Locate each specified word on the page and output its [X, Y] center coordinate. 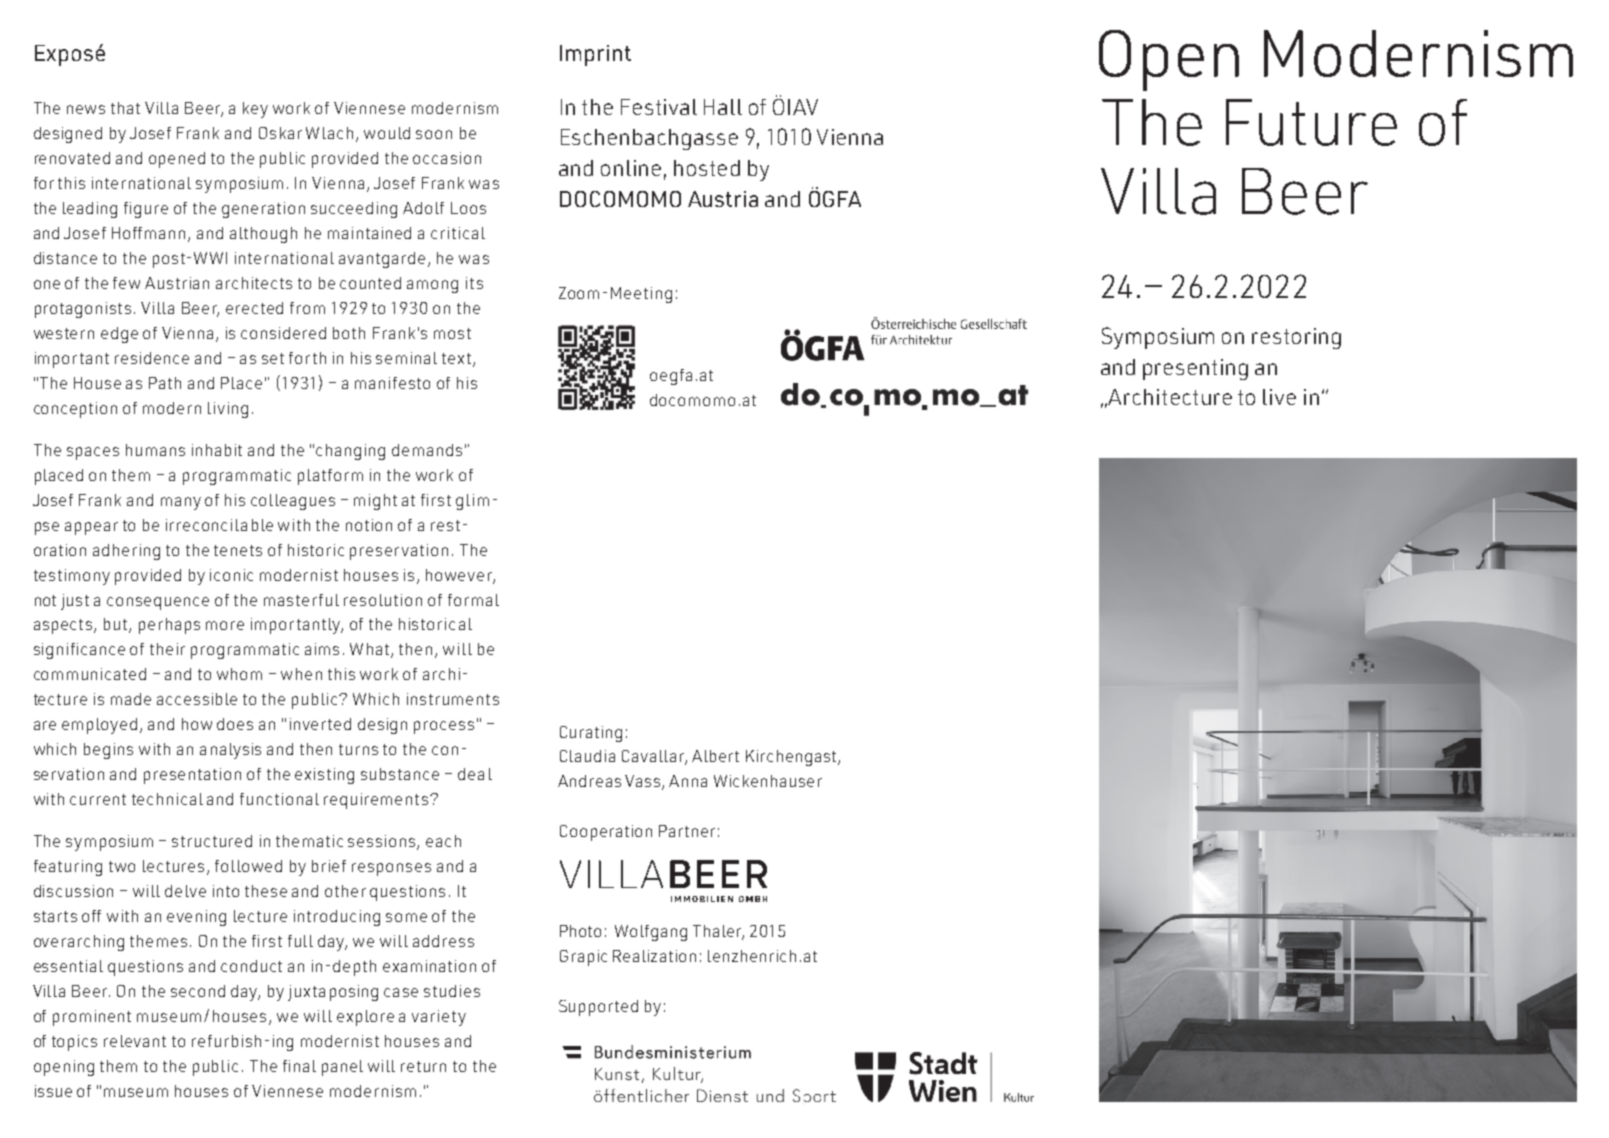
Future [1311, 122]
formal [473, 600]
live [1279, 397]
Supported [598, 1008]
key [255, 110]
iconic [231, 575]
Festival [659, 107]
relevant [135, 1041]
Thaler [718, 932]
